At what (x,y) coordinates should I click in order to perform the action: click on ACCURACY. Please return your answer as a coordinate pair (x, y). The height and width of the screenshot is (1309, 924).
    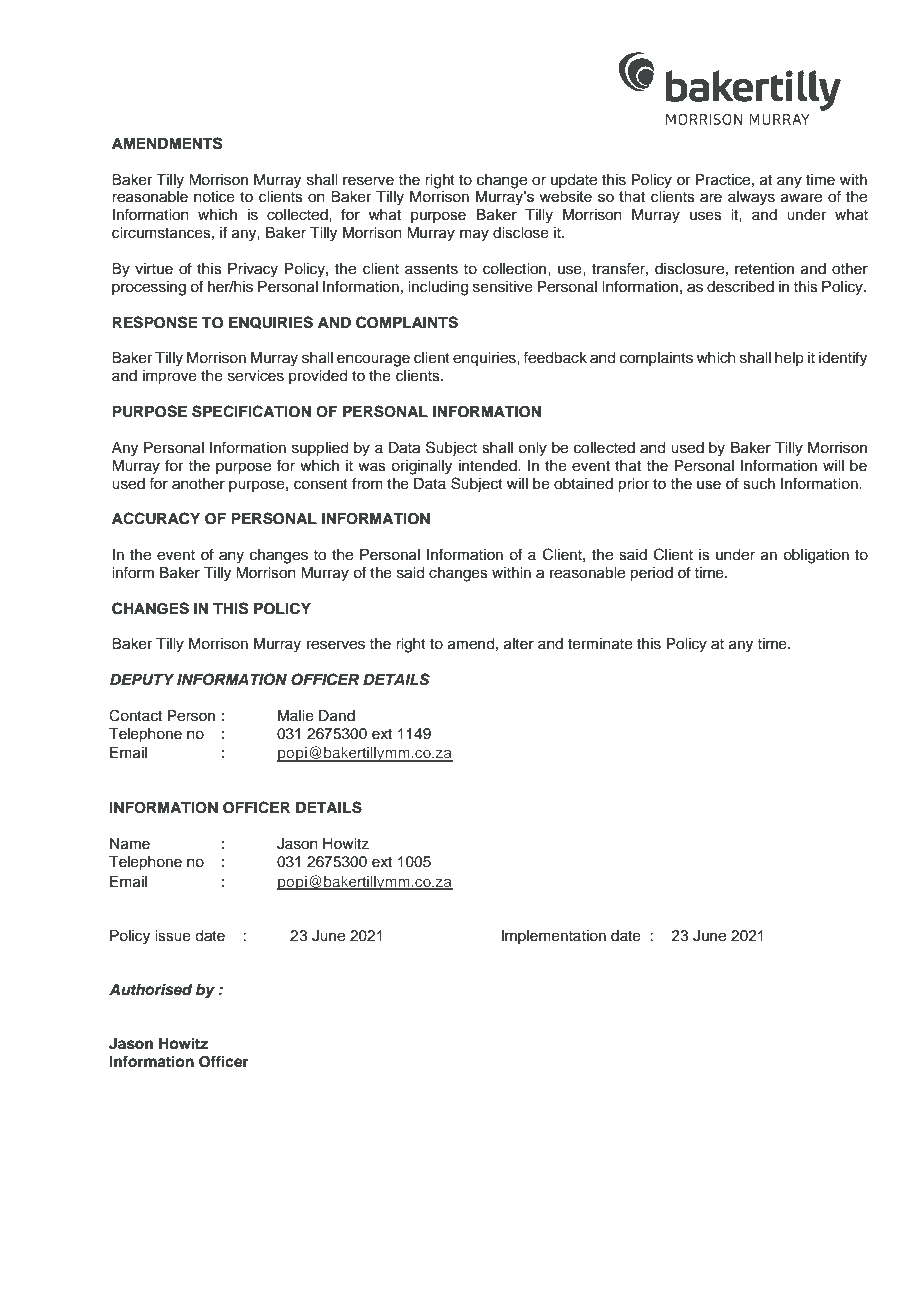
    Looking at the image, I should click on (156, 518).
